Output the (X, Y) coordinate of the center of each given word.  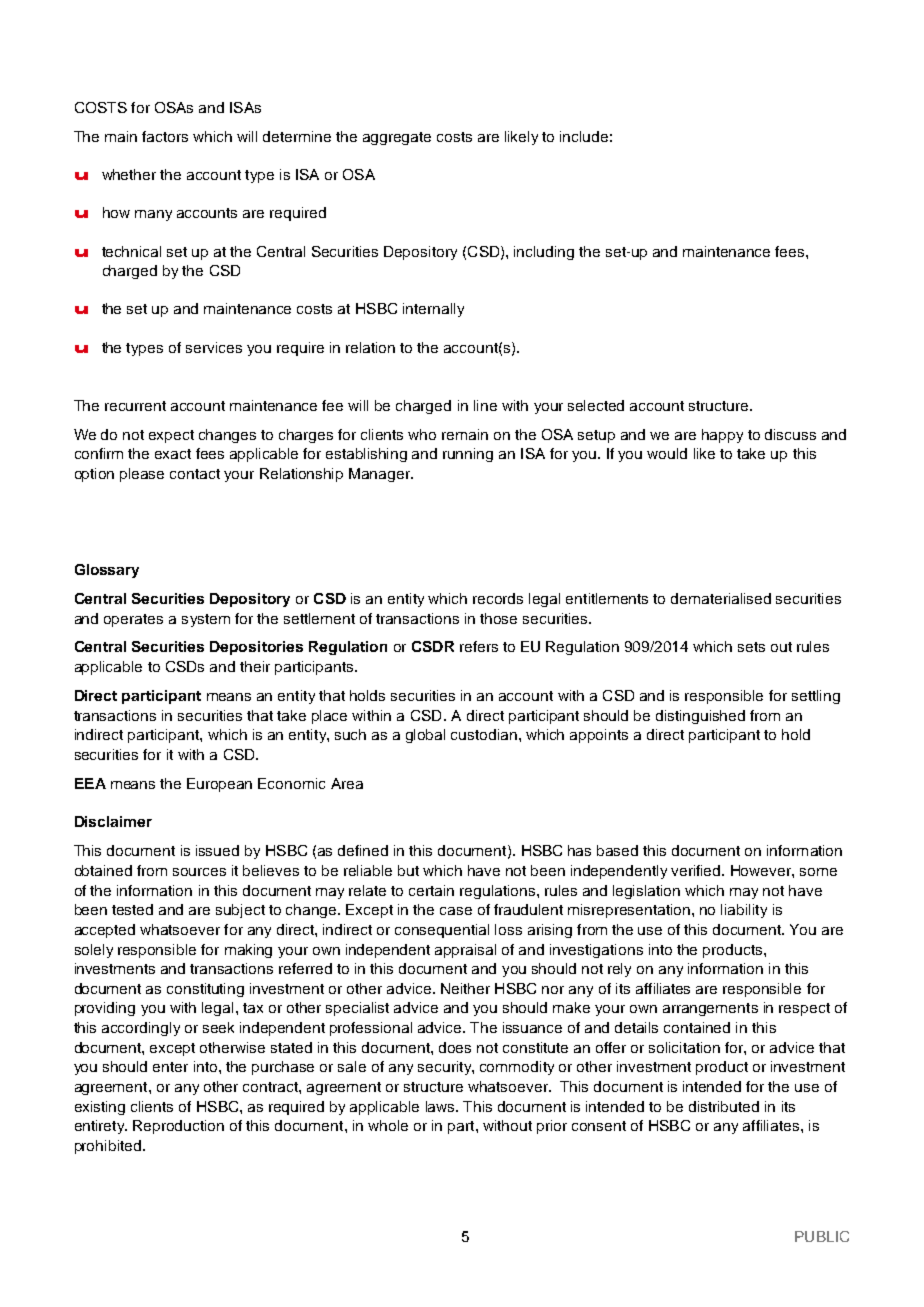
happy (722, 436)
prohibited (108, 1147)
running (468, 455)
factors (165, 136)
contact (195, 474)
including (544, 253)
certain (431, 890)
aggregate (397, 138)
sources (199, 872)
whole (388, 1125)
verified (697, 870)
